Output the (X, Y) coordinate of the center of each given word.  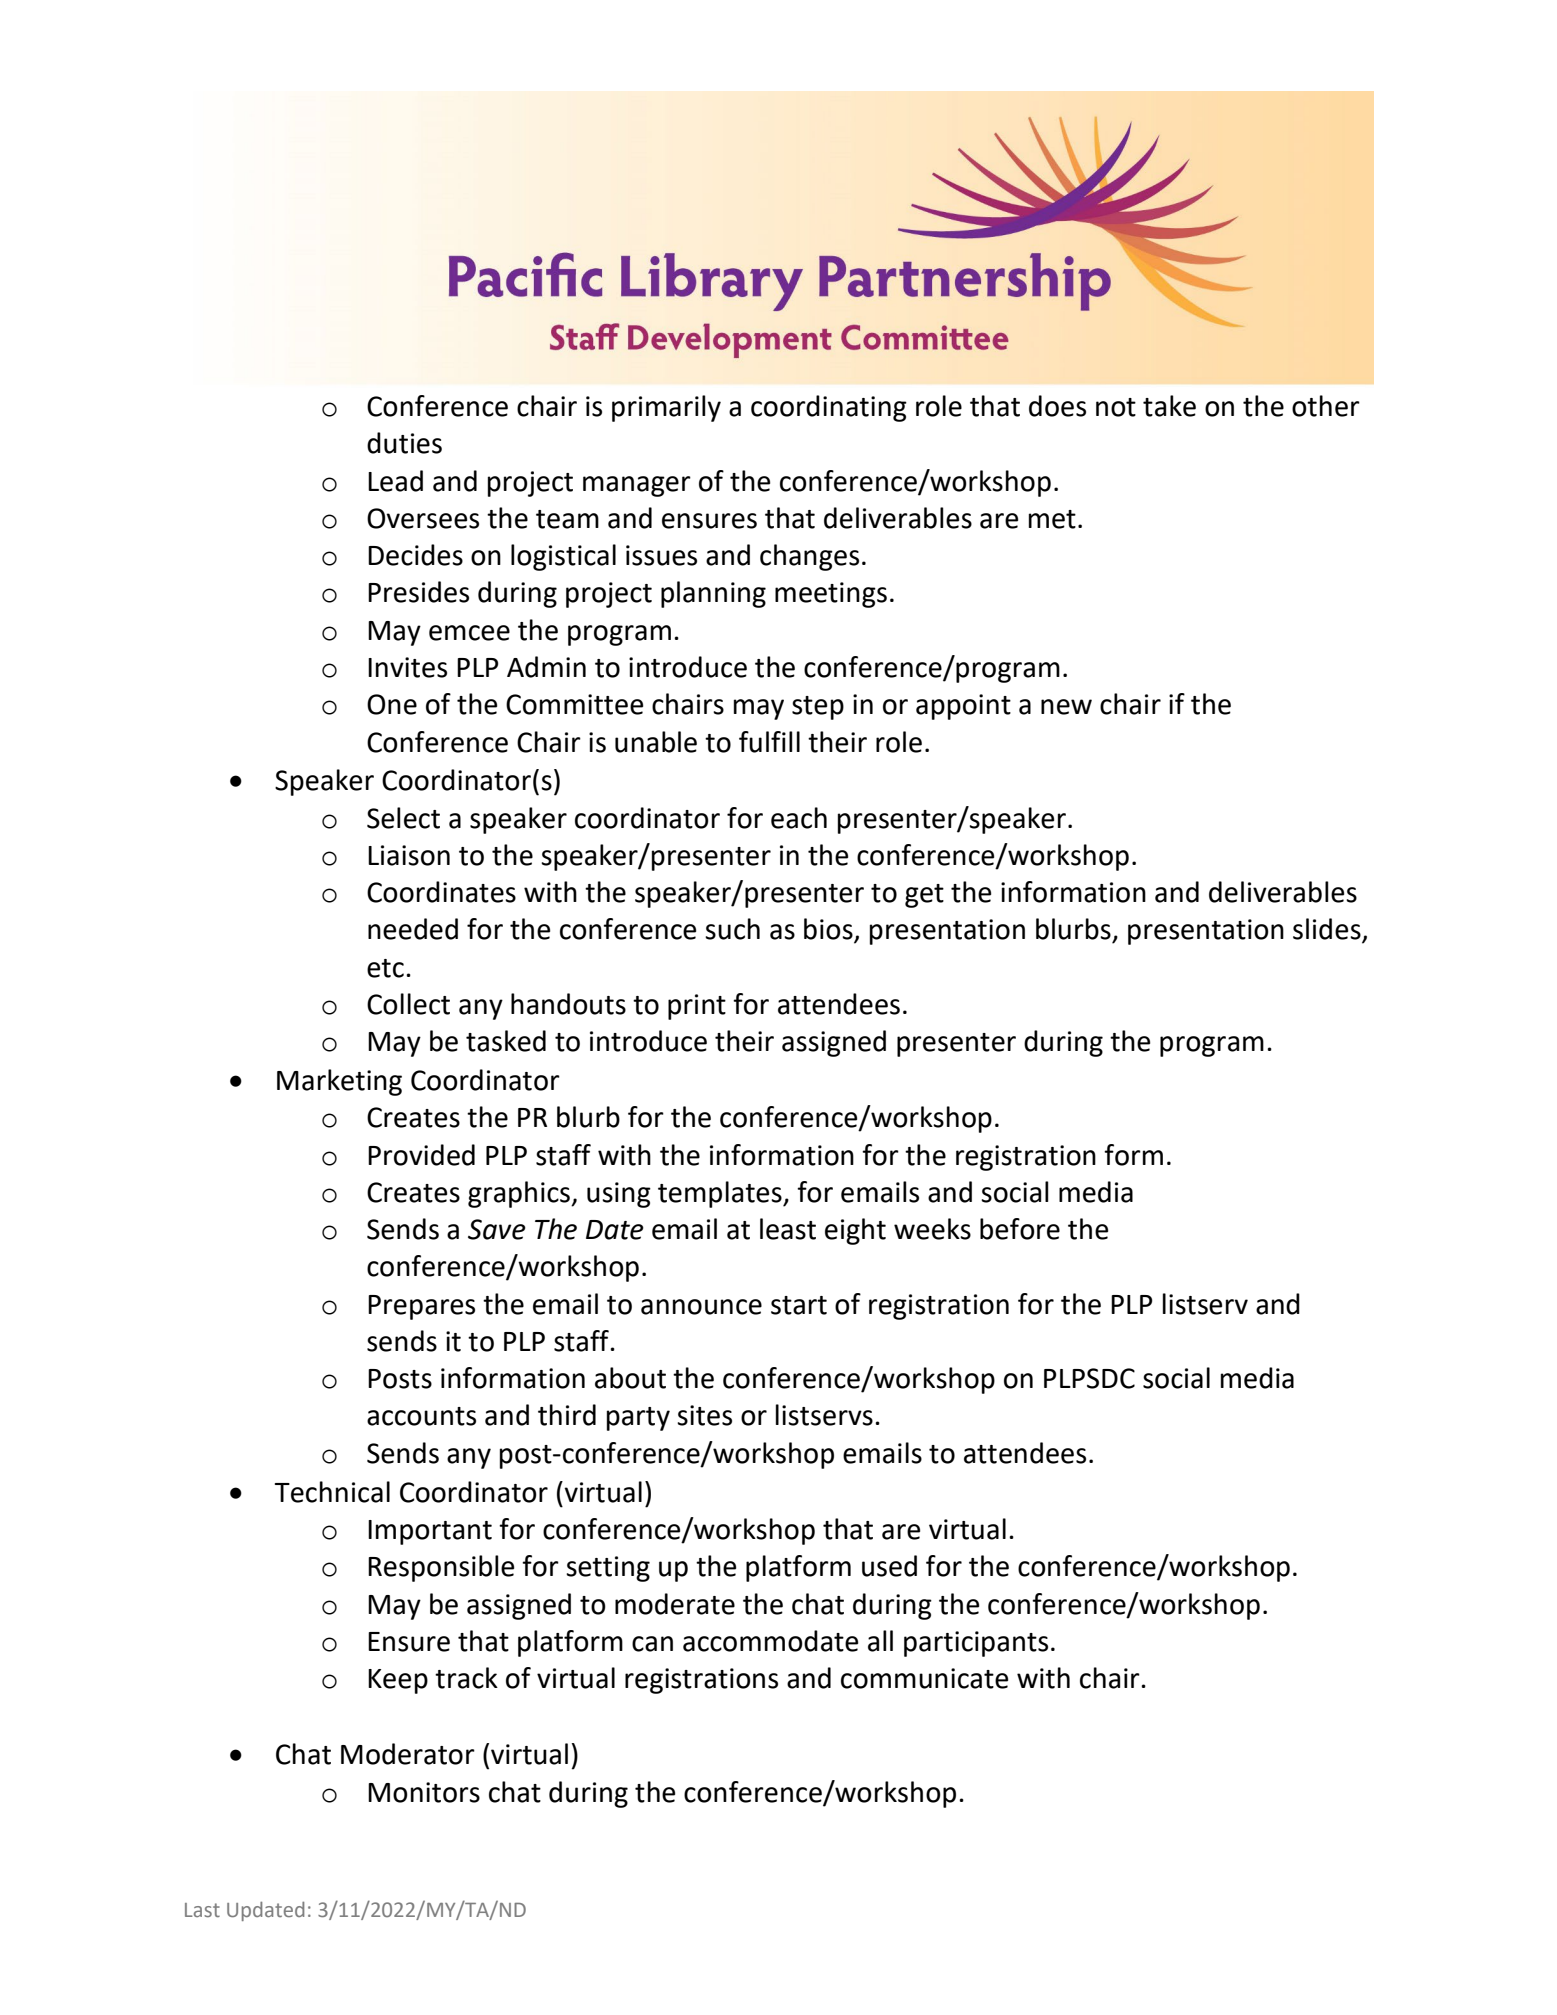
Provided (421, 1155)
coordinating (829, 408)
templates (721, 1194)
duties (404, 443)
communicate (924, 1678)
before (1020, 1229)
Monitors (424, 1792)
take (1169, 406)
